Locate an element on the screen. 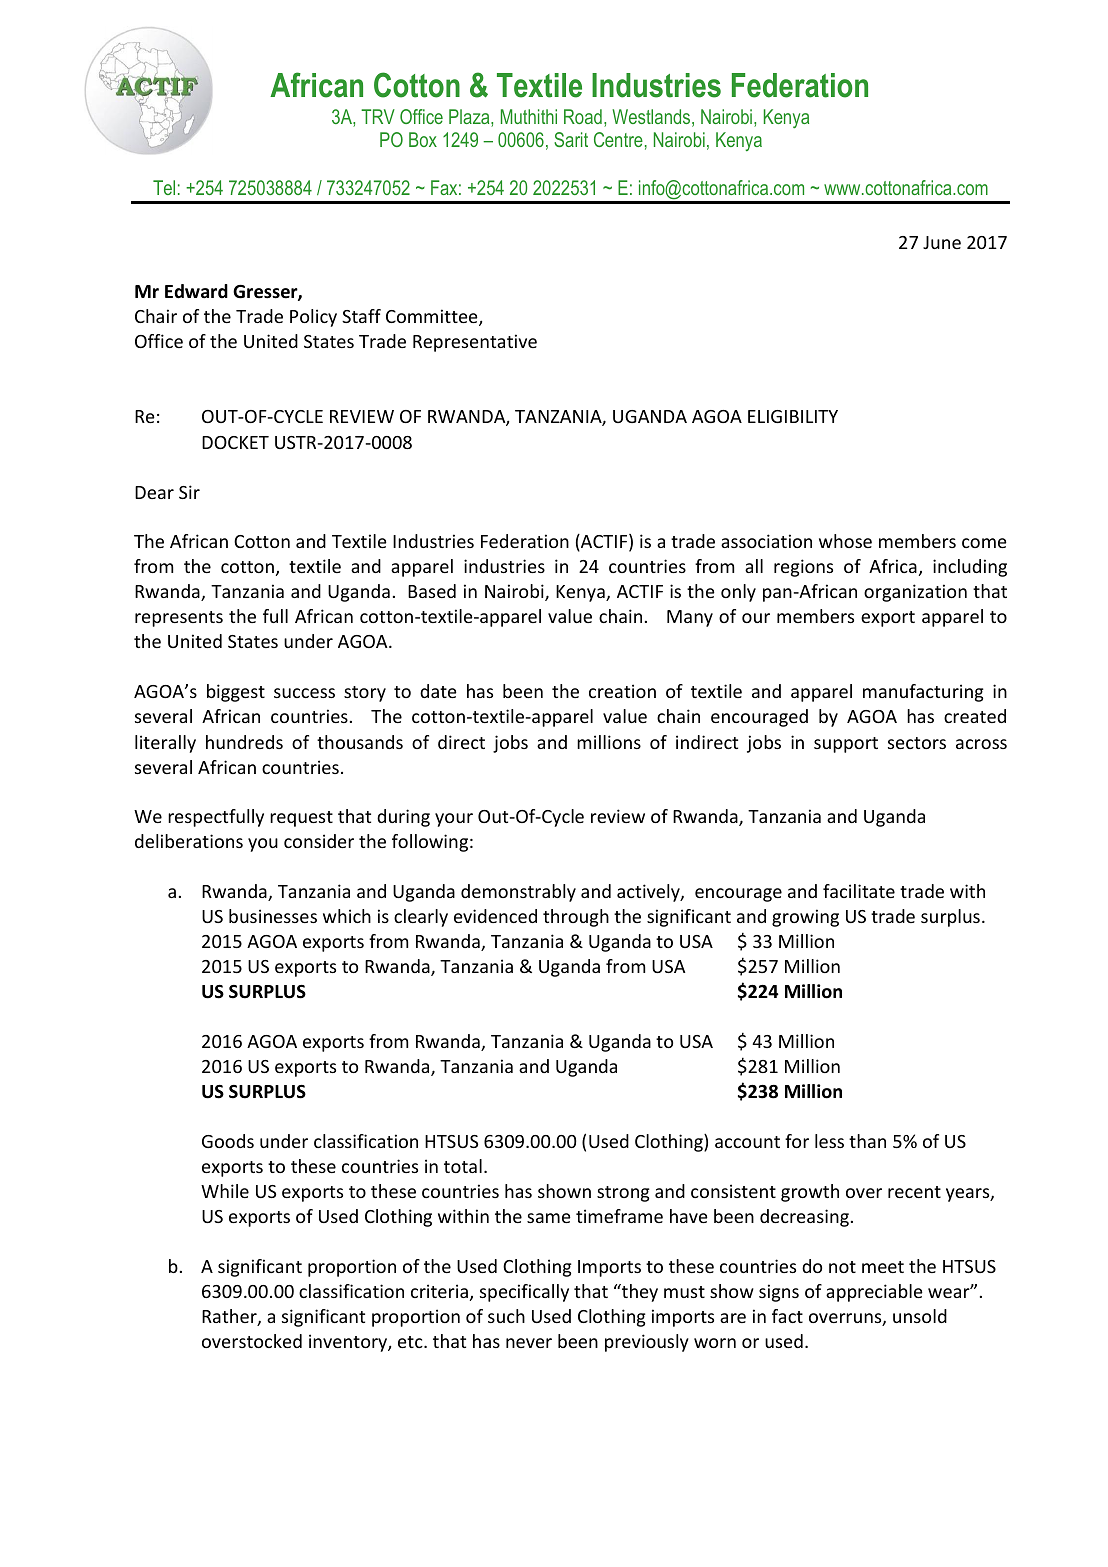 The width and height of the screenshot is (1108, 1567). Road is located at coordinates (583, 116).
